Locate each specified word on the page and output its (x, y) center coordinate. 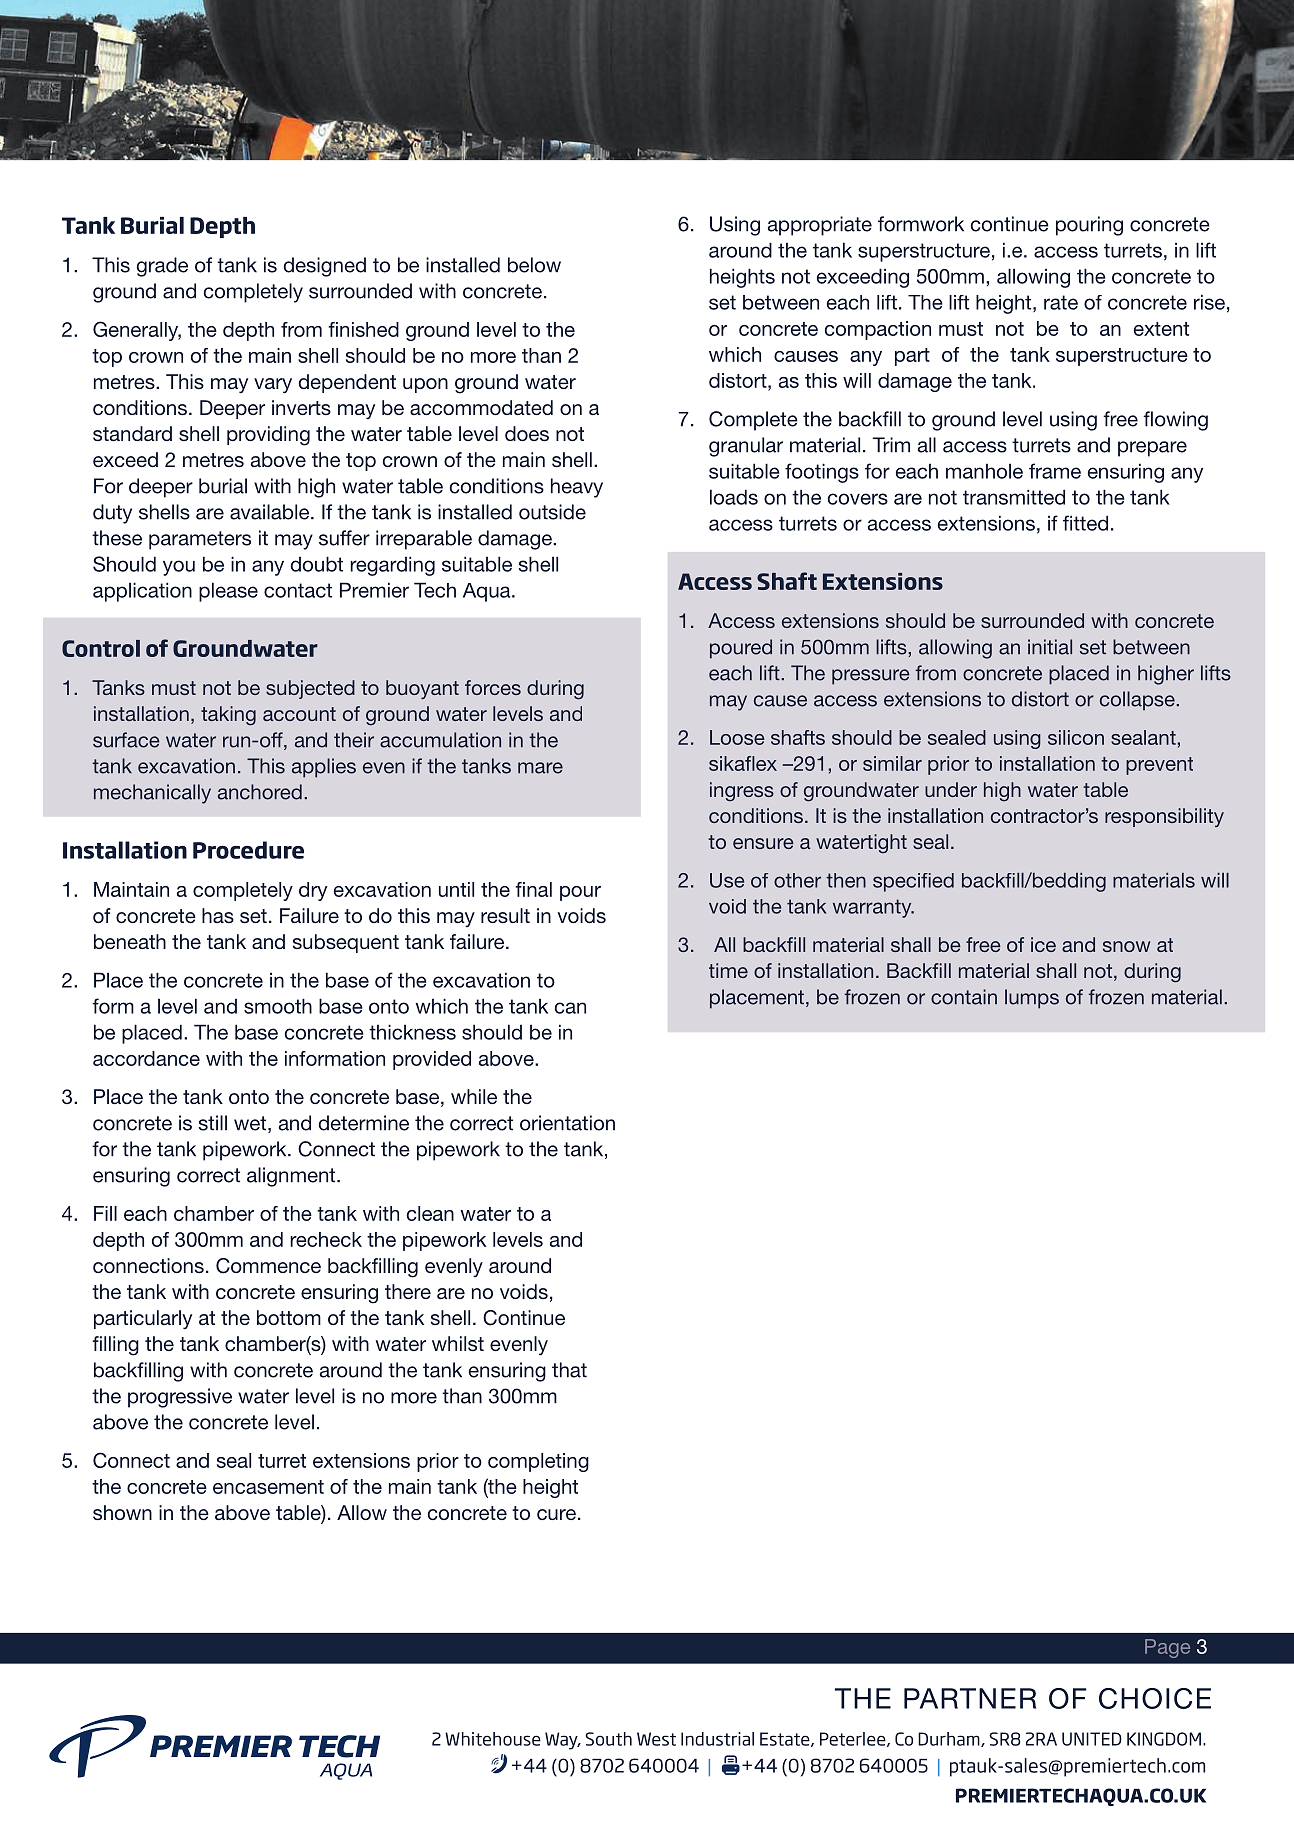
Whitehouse (493, 1739)
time (728, 970)
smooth (278, 1006)
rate (1061, 302)
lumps (1032, 999)
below (534, 265)
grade (162, 267)
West (656, 1739)
